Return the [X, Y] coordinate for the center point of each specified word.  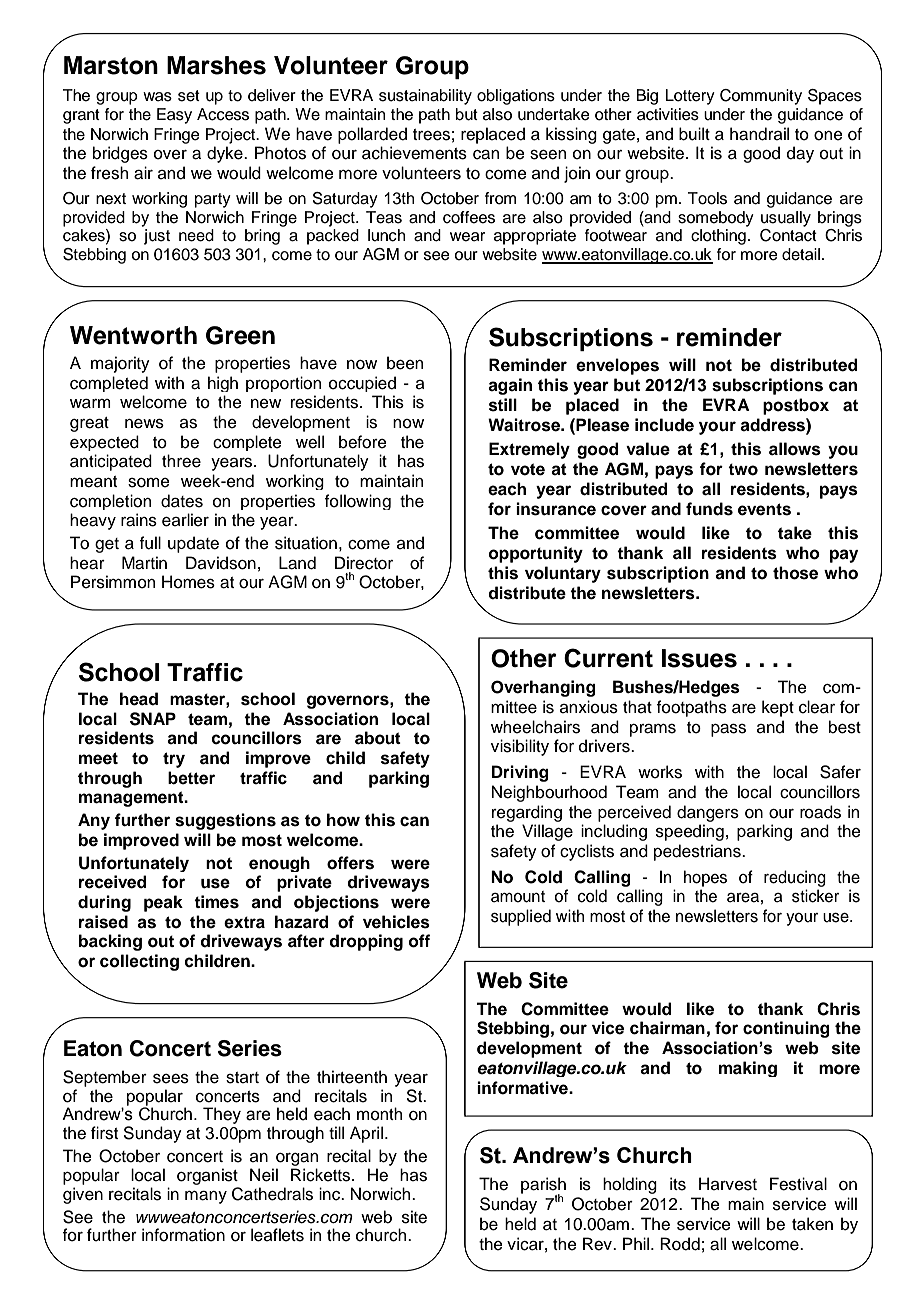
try [174, 760]
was [157, 97]
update [193, 544]
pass [728, 730]
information [183, 1235]
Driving [520, 773]
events [764, 509]
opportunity [536, 554]
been [405, 363]
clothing [718, 237]
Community [761, 97]
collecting [139, 962]
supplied [521, 917]
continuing [786, 1029]
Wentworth [133, 335]
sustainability [425, 97]
